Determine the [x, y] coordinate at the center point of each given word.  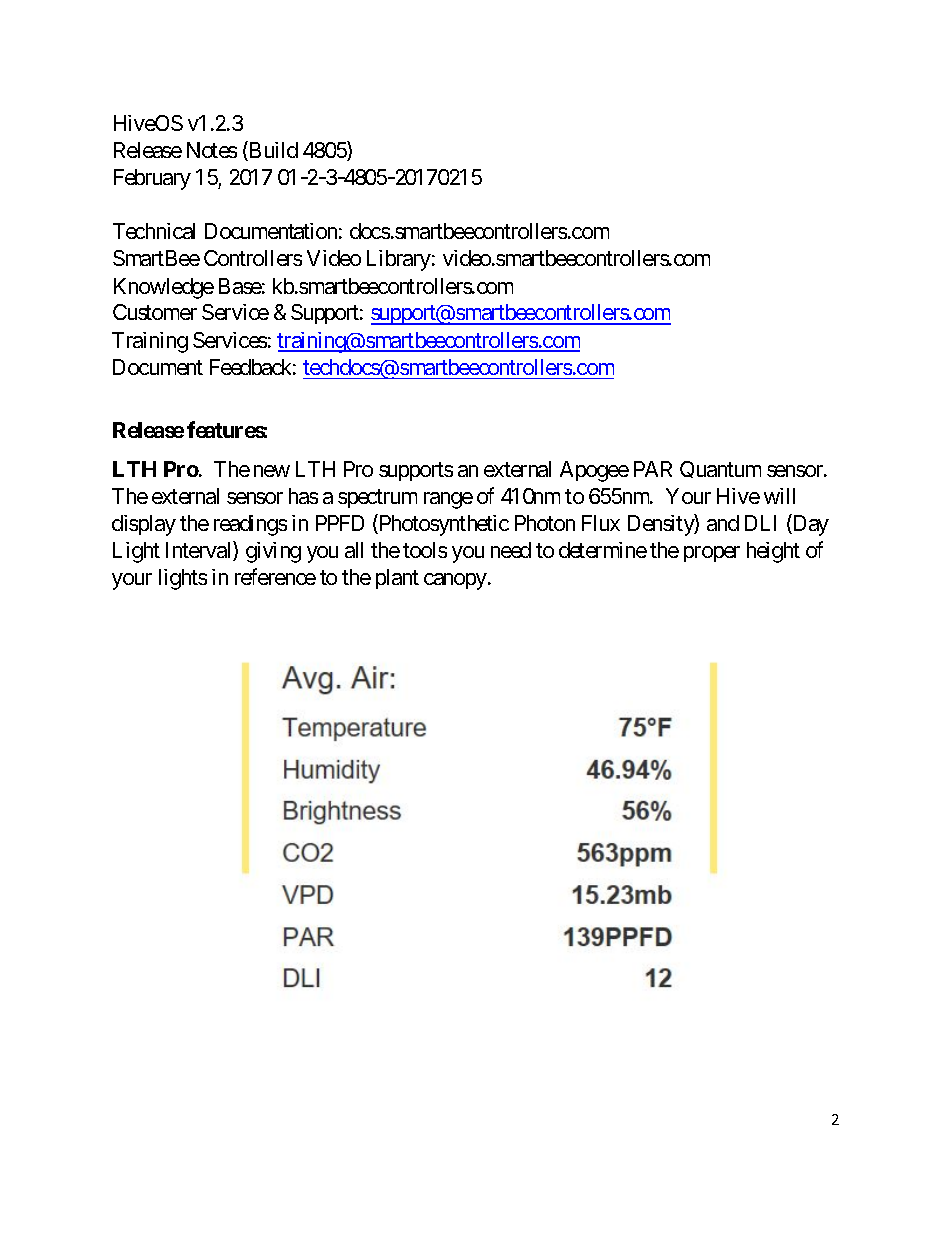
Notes [212, 150]
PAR [653, 469]
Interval [200, 551]
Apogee [594, 471]
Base [240, 286]
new [272, 471]
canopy [455, 581]
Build [272, 151]
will [779, 496]
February [152, 179]
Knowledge [164, 288]
